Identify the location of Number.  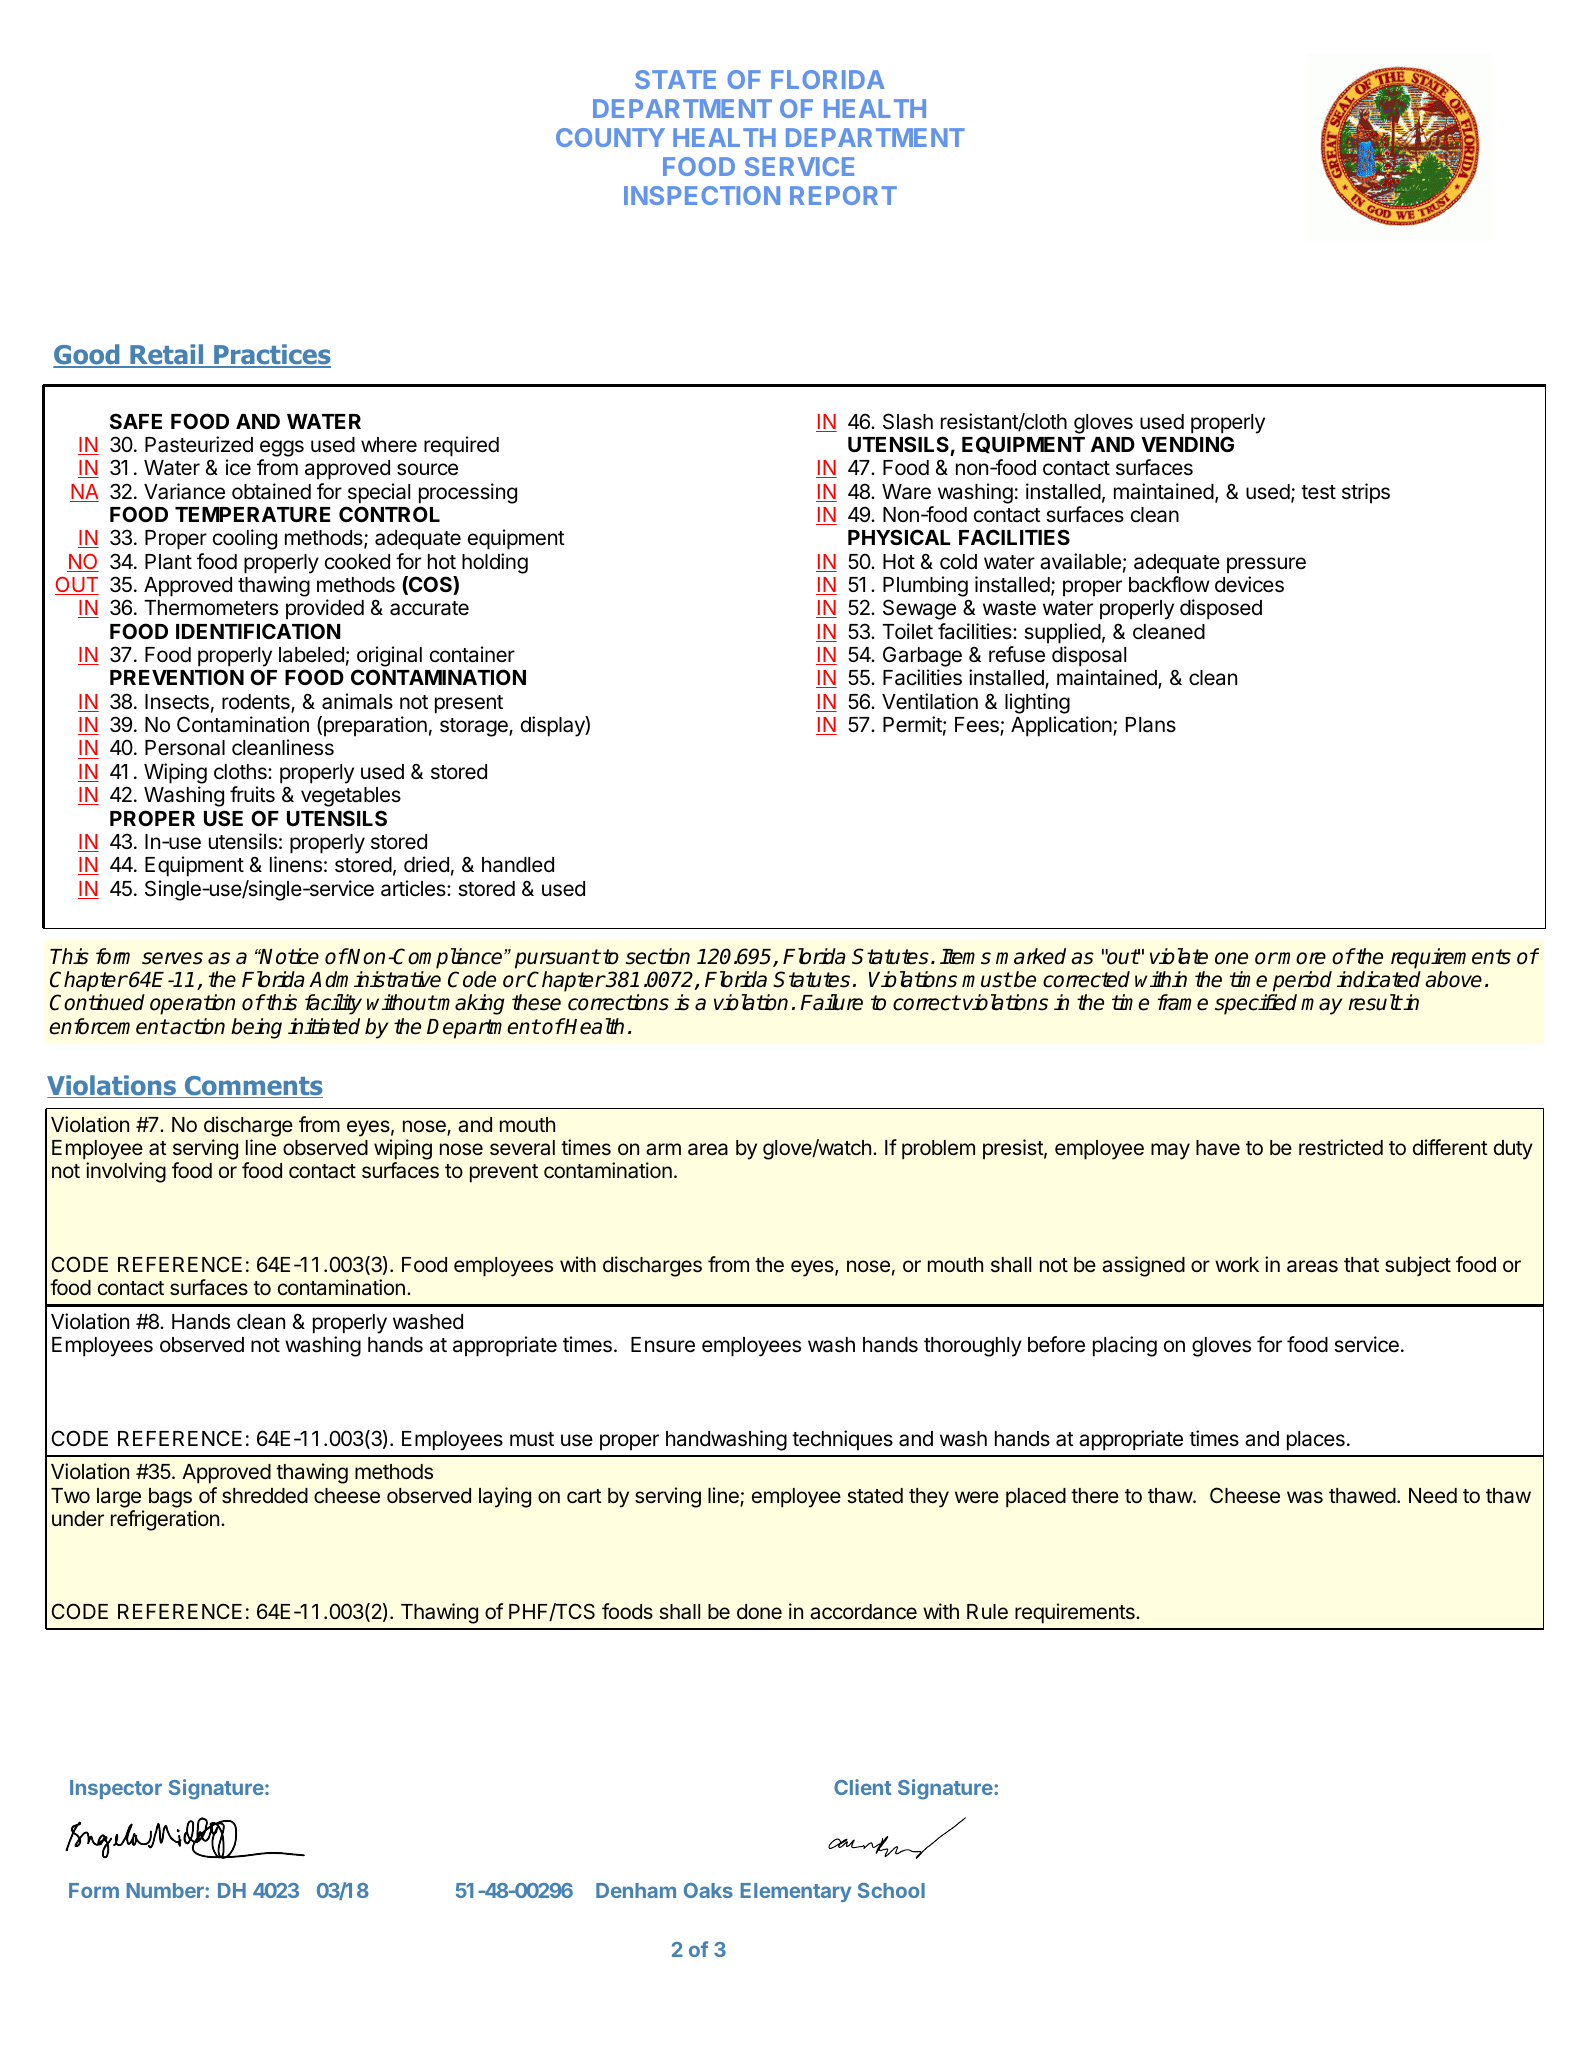
(166, 1890).
